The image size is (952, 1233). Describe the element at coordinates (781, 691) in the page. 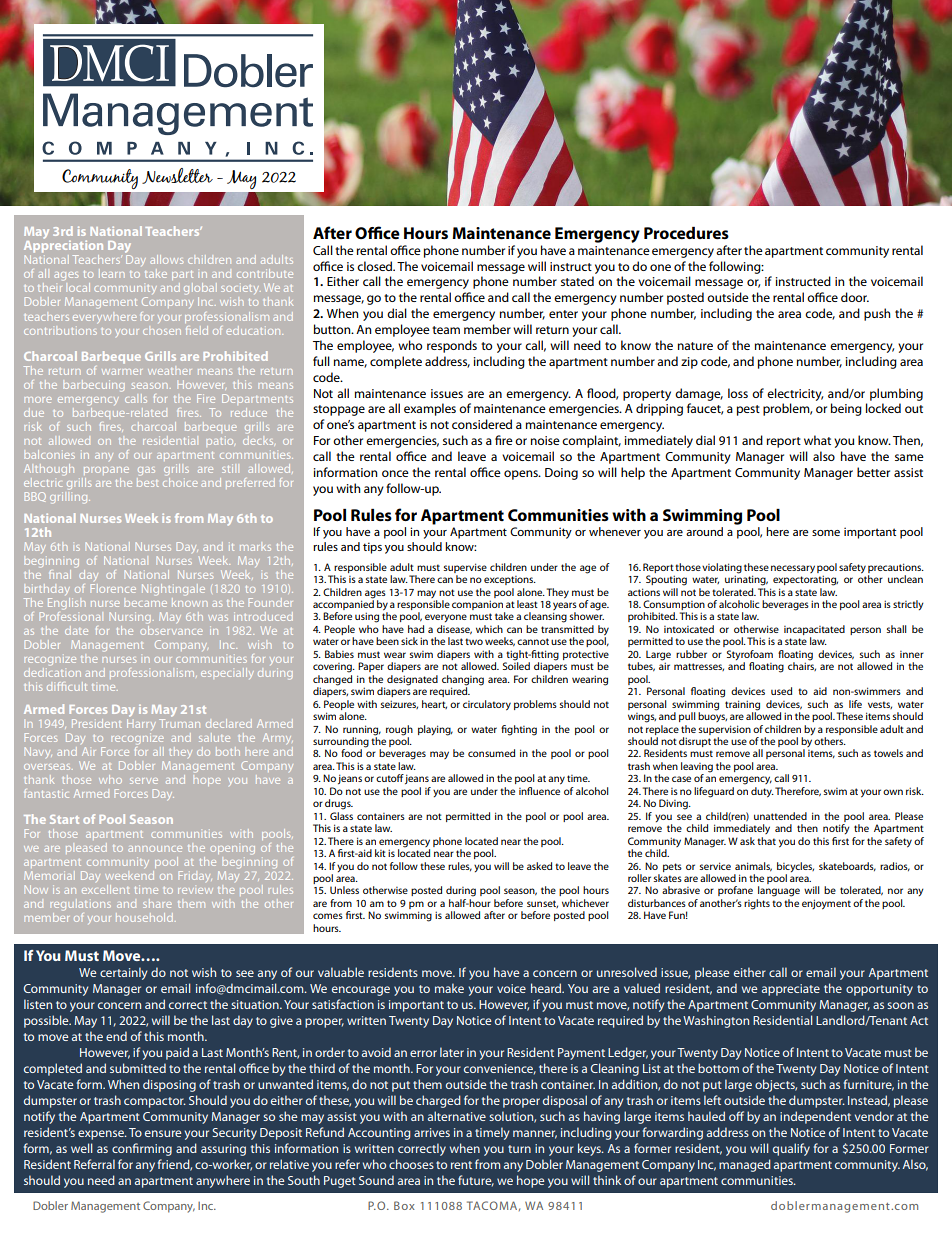

I see `used` at that location.
